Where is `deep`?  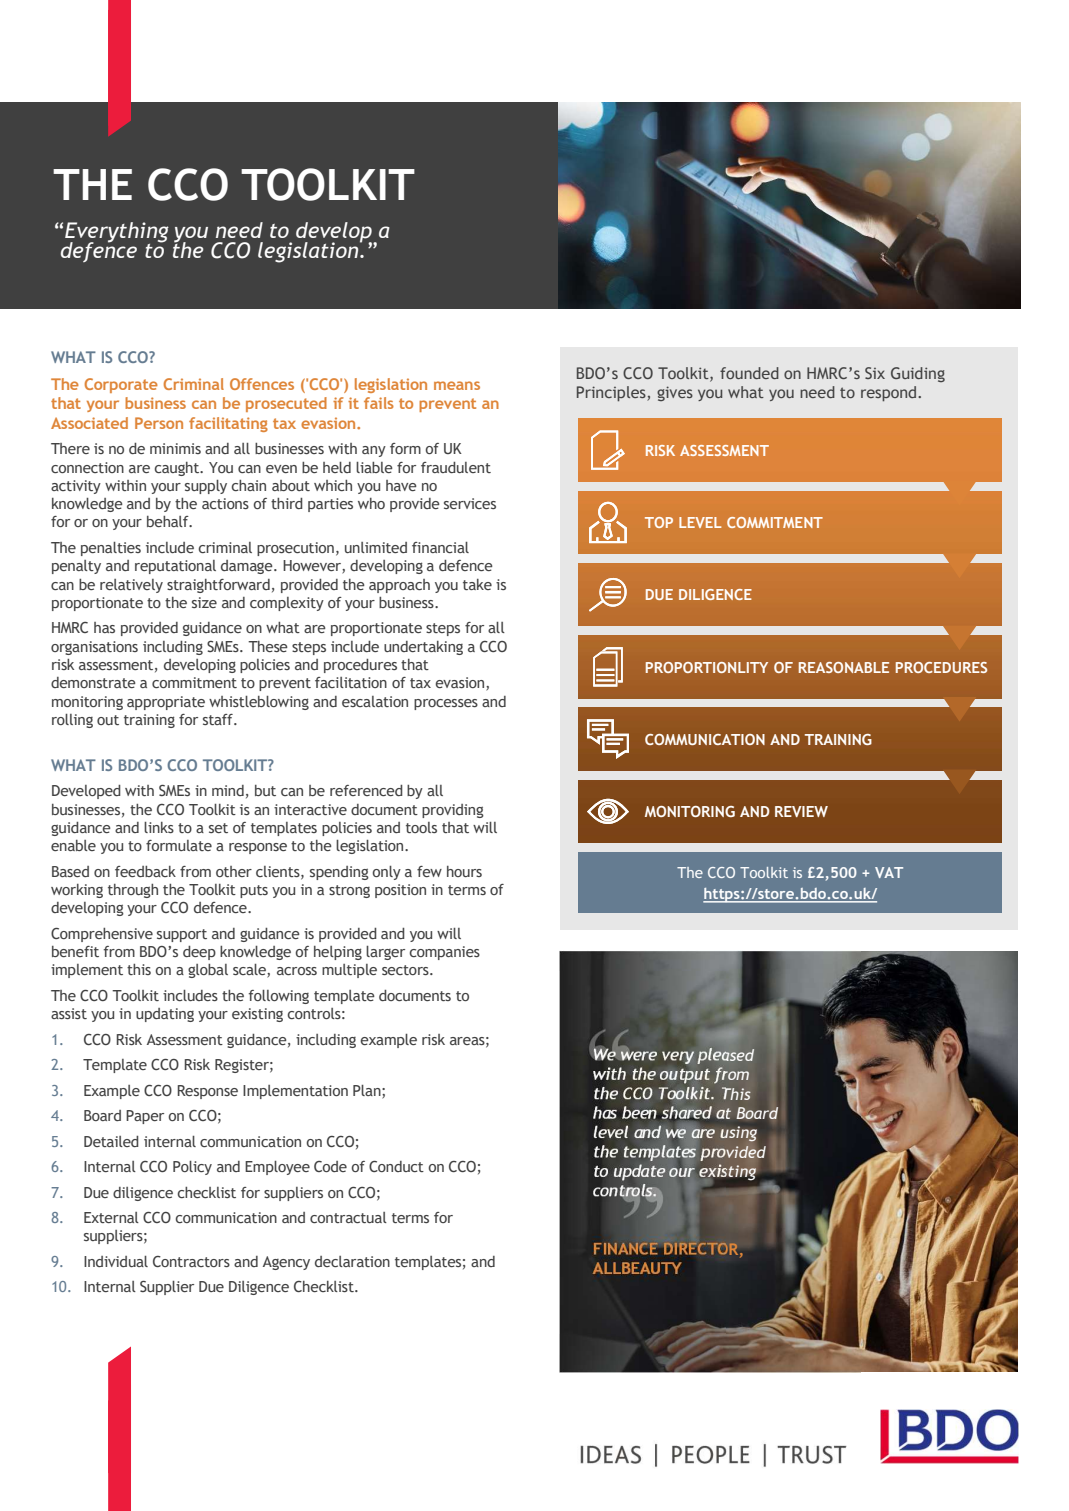 deep is located at coordinates (199, 953).
